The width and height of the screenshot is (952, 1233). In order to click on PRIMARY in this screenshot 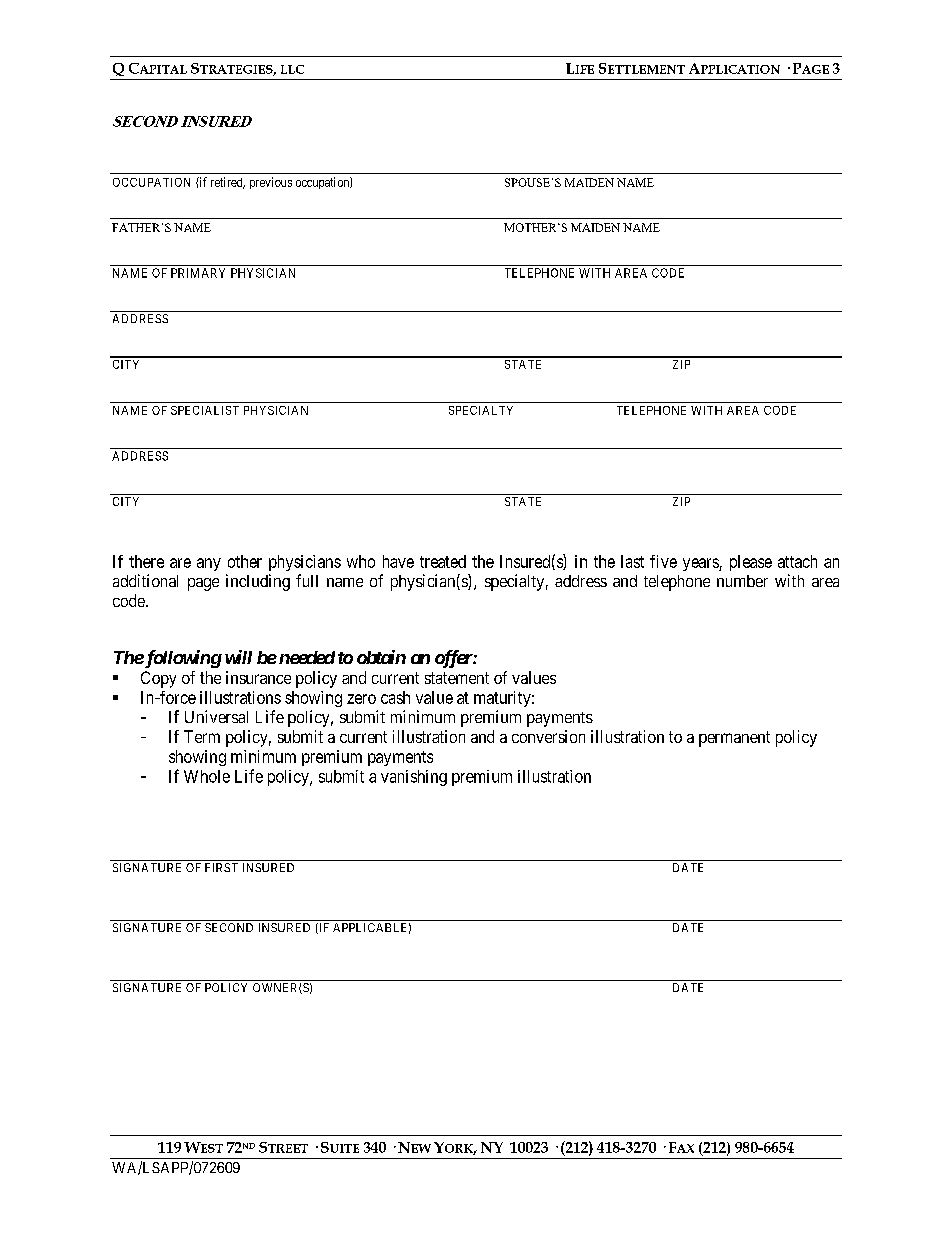, I will do `click(198, 273)`.
